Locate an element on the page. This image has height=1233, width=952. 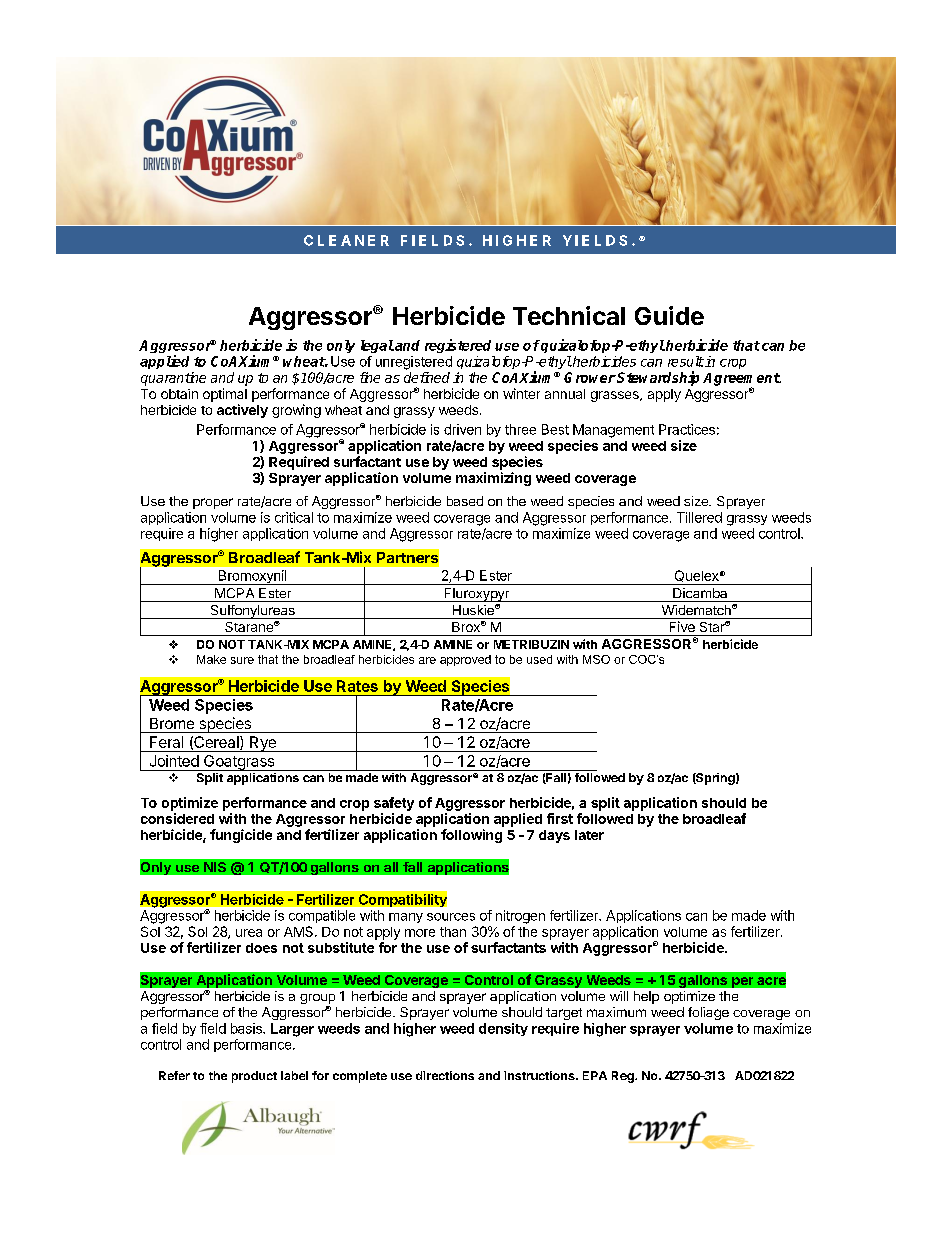
approved is located at coordinates (465, 660).
